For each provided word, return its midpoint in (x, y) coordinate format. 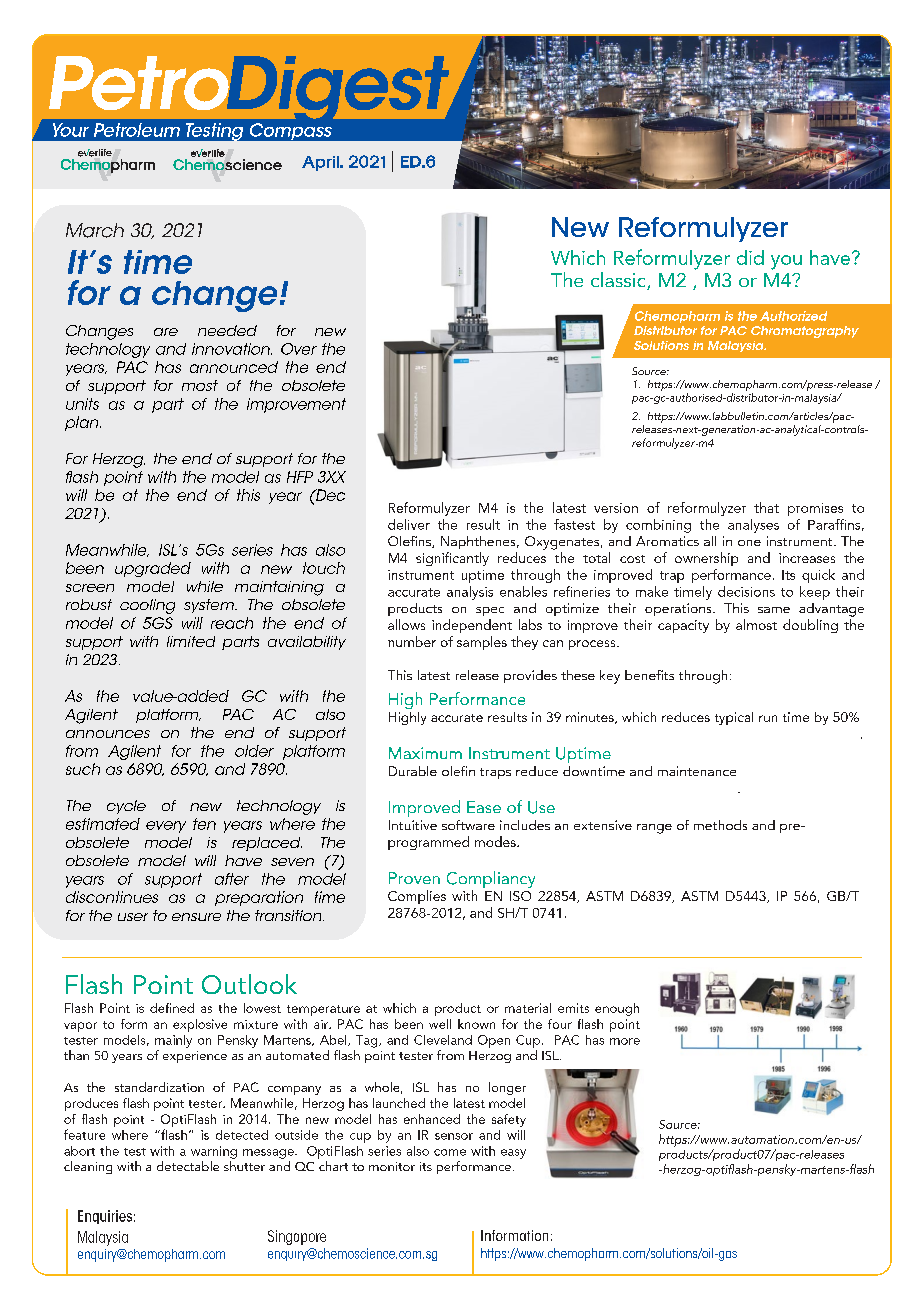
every (166, 827)
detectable (188, 1166)
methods (720, 825)
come (450, 1152)
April (321, 163)
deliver (409, 524)
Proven (414, 878)
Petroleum (137, 130)
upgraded (153, 569)
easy (513, 1154)
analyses (753, 526)
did (750, 257)
